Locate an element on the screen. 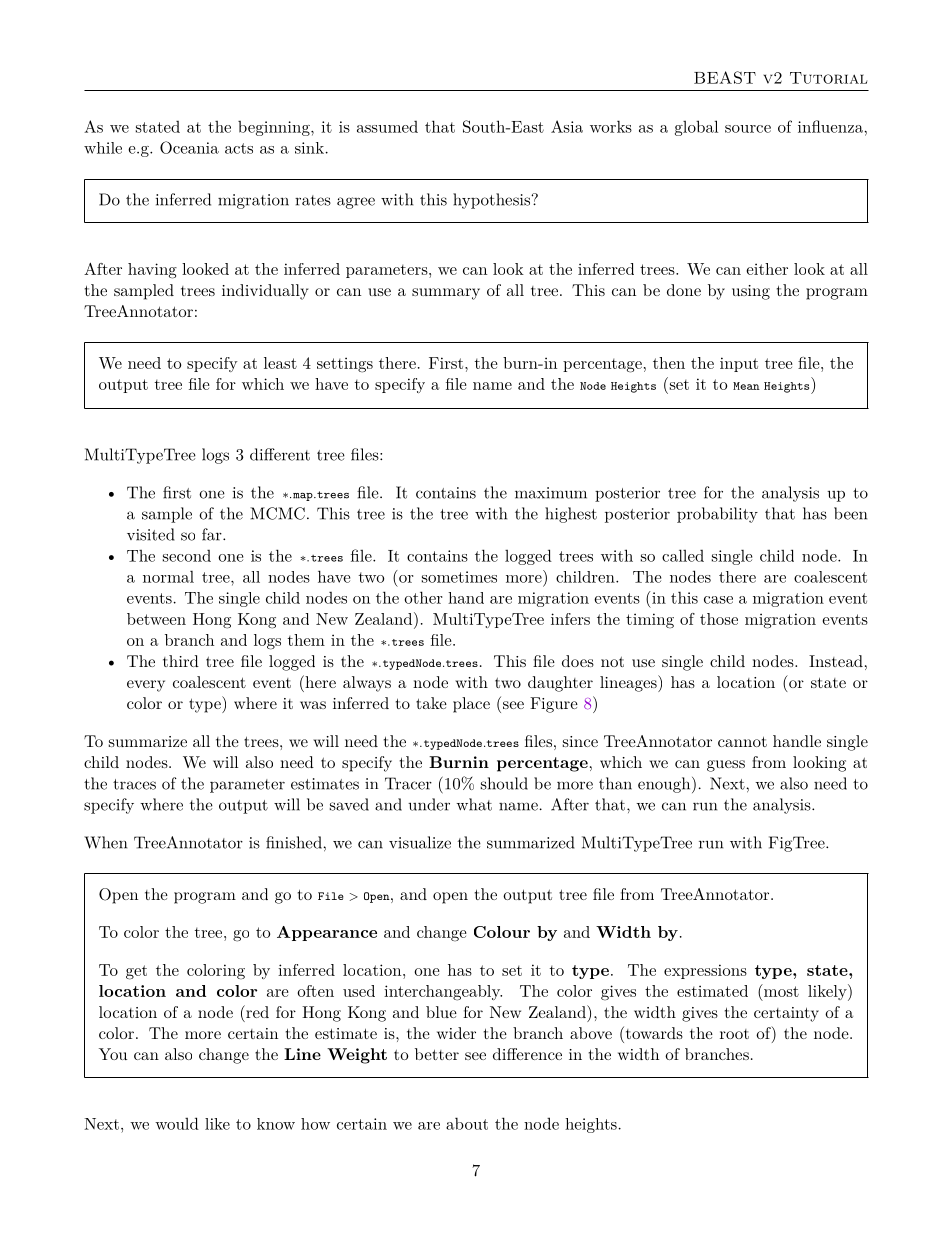  case is located at coordinates (718, 600).
